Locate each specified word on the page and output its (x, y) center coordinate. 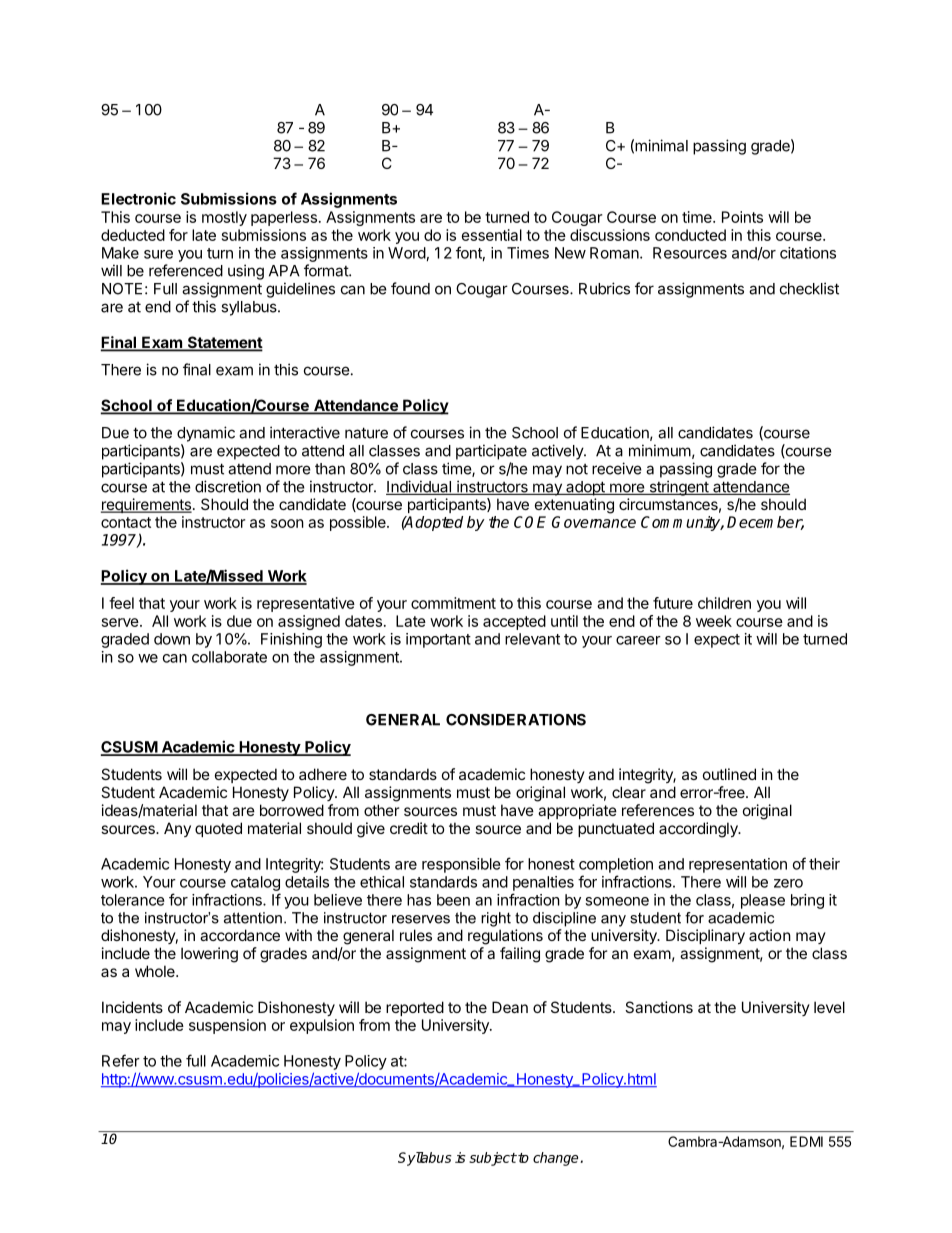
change (557, 1159)
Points (742, 217)
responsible (461, 865)
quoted (218, 829)
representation (738, 865)
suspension (227, 1026)
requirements (146, 505)
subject (493, 1159)
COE (530, 522)
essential (492, 235)
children (724, 603)
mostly (224, 218)
